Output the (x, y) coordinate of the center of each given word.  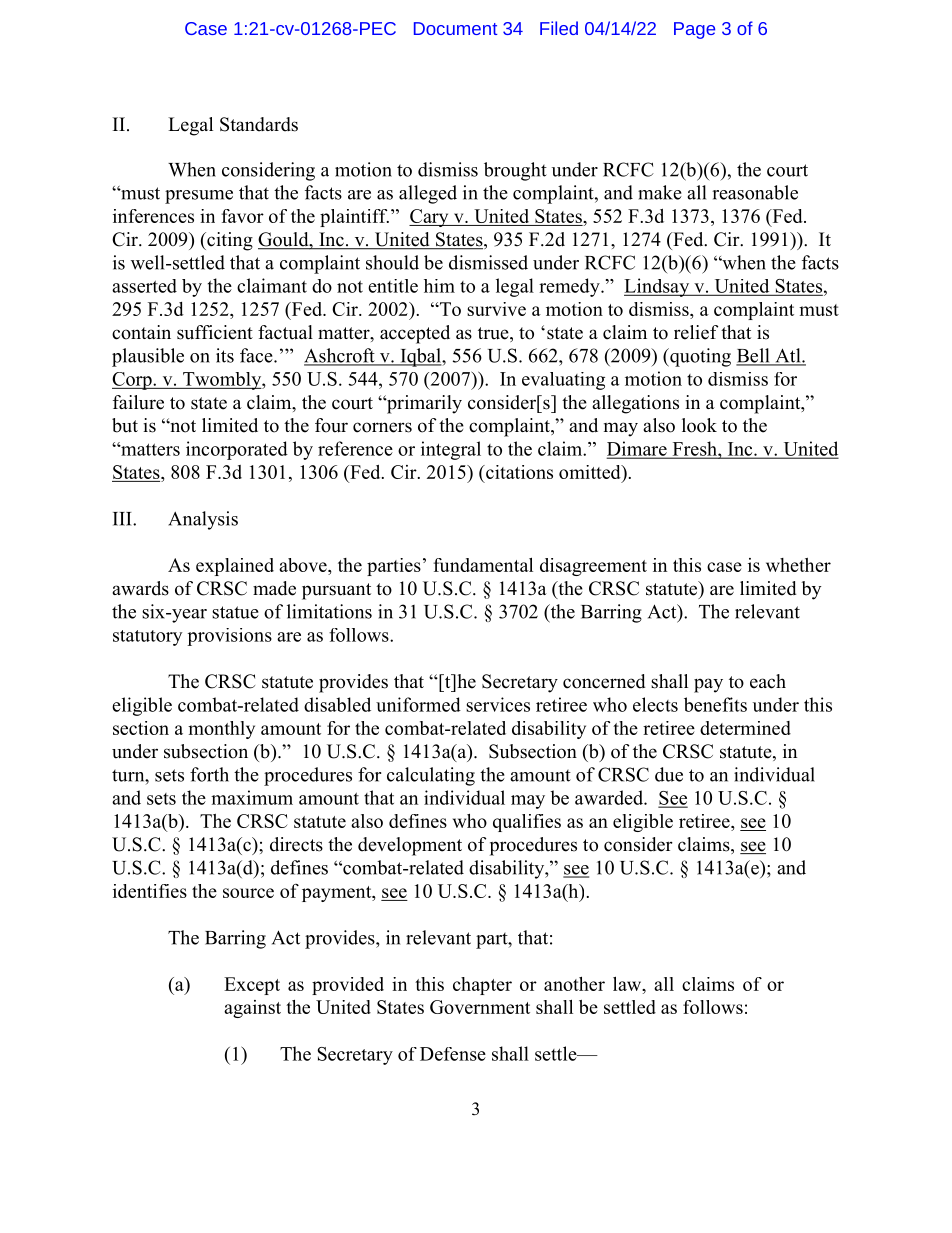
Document (455, 28)
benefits (715, 704)
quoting (699, 357)
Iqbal (420, 357)
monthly (221, 730)
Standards (259, 124)
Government (480, 1007)
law (628, 984)
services (498, 704)
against (252, 1009)
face (257, 355)
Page (694, 30)
